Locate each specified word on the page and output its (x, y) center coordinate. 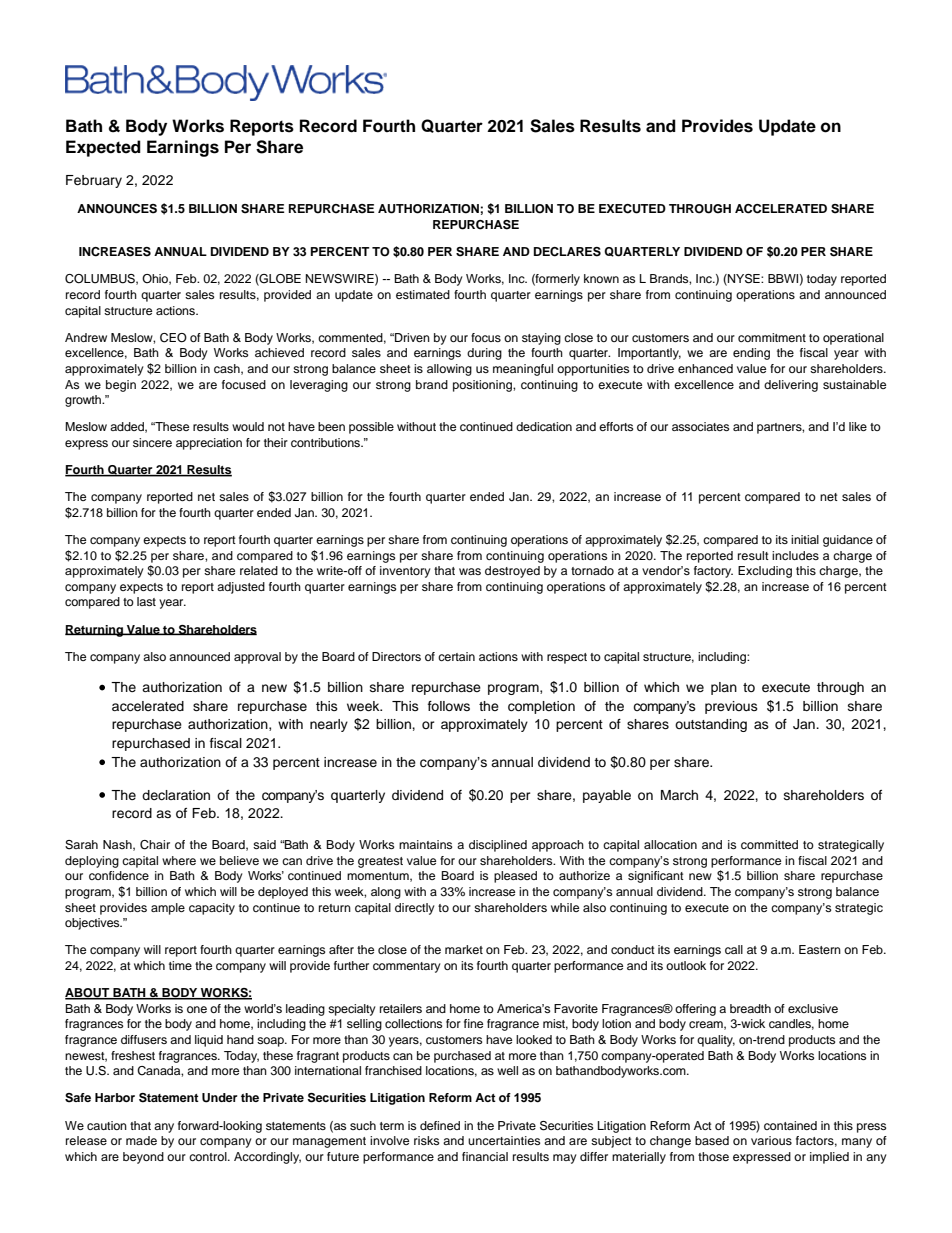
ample (168, 909)
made (141, 1140)
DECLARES (567, 252)
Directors (396, 656)
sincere (152, 442)
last (146, 601)
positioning (483, 386)
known (601, 278)
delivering (791, 386)
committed (769, 844)
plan (724, 688)
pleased (515, 877)
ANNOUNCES (117, 209)
